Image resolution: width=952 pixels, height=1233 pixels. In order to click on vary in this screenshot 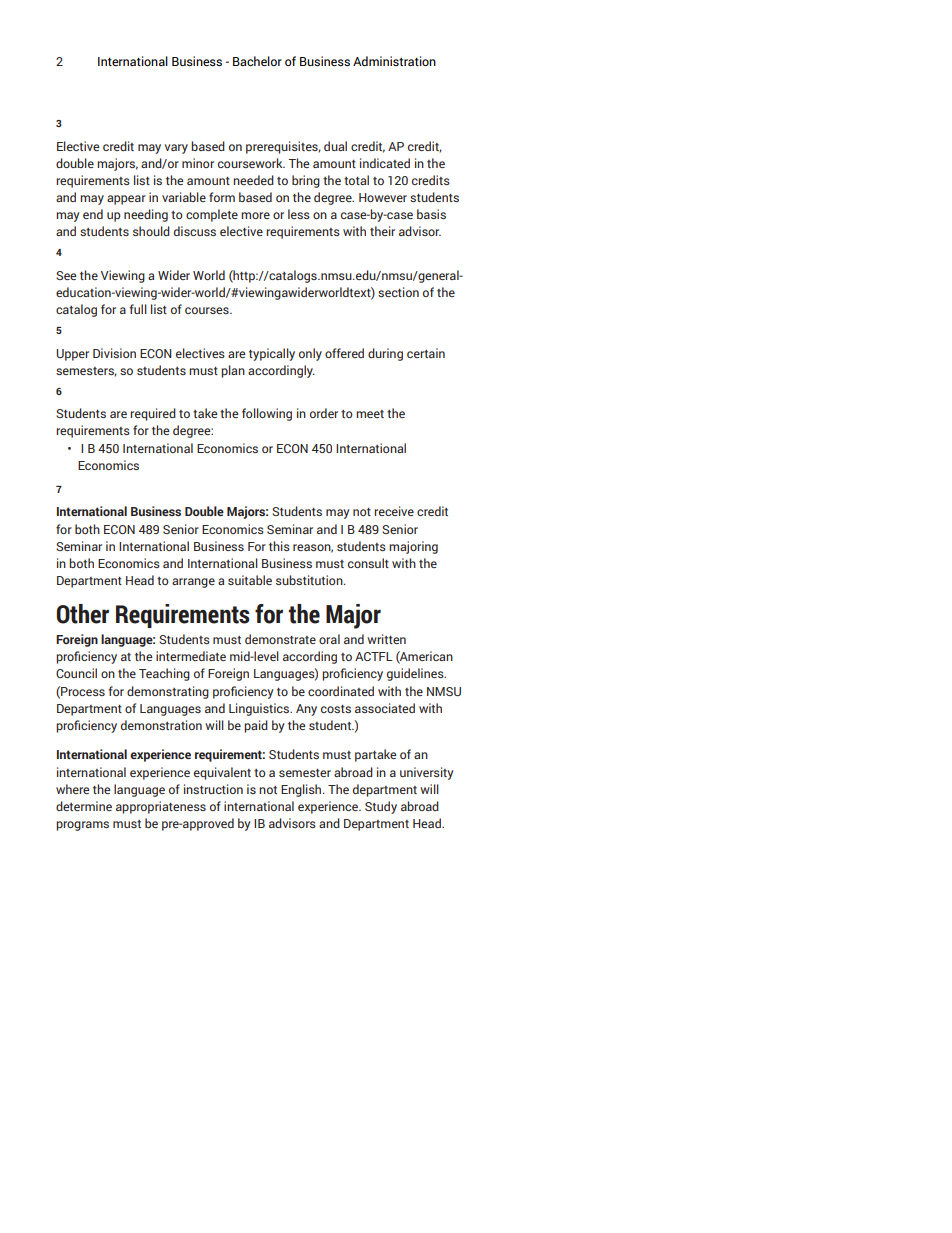, I will do `click(176, 149)`.
